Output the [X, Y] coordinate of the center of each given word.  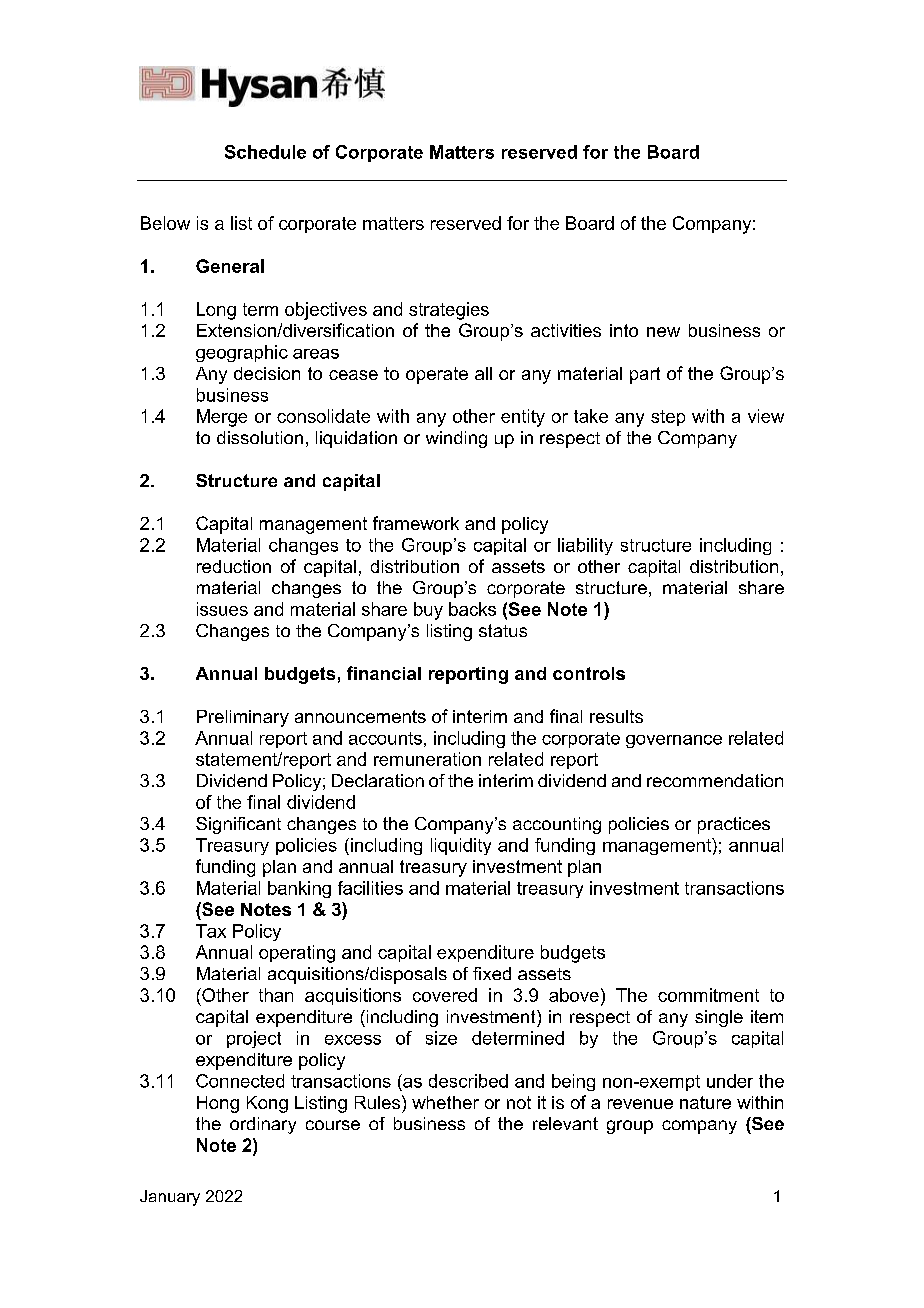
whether [445, 1102]
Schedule [265, 152]
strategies [449, 311]
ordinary [263, 1125]
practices [734, 825]
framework [416, 523]
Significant [238, 825]
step [668, 418]
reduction [234, 566]
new [663, 332]
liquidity [461, 846]
